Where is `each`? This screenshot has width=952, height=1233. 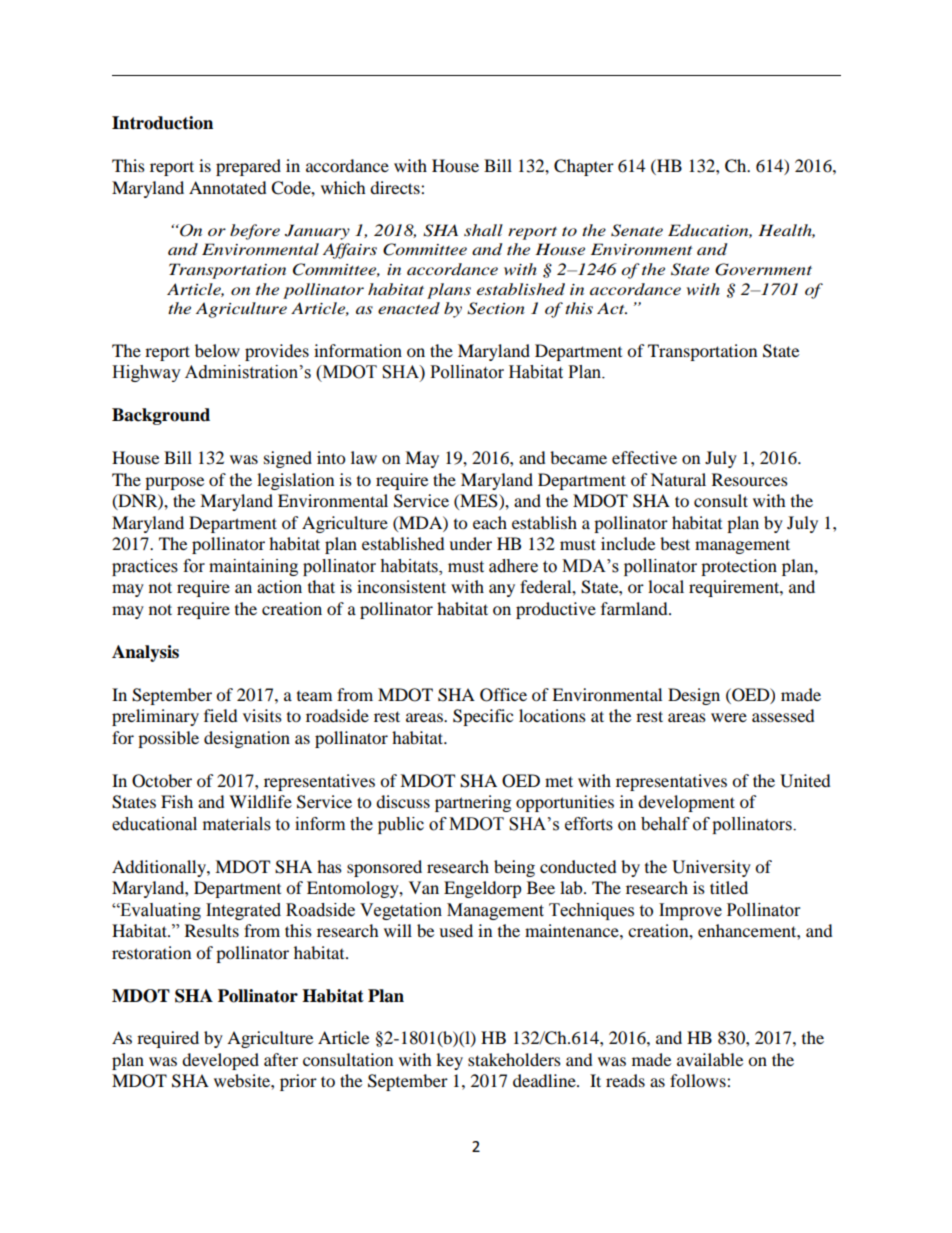
each is located at coordinates (490, 522).
